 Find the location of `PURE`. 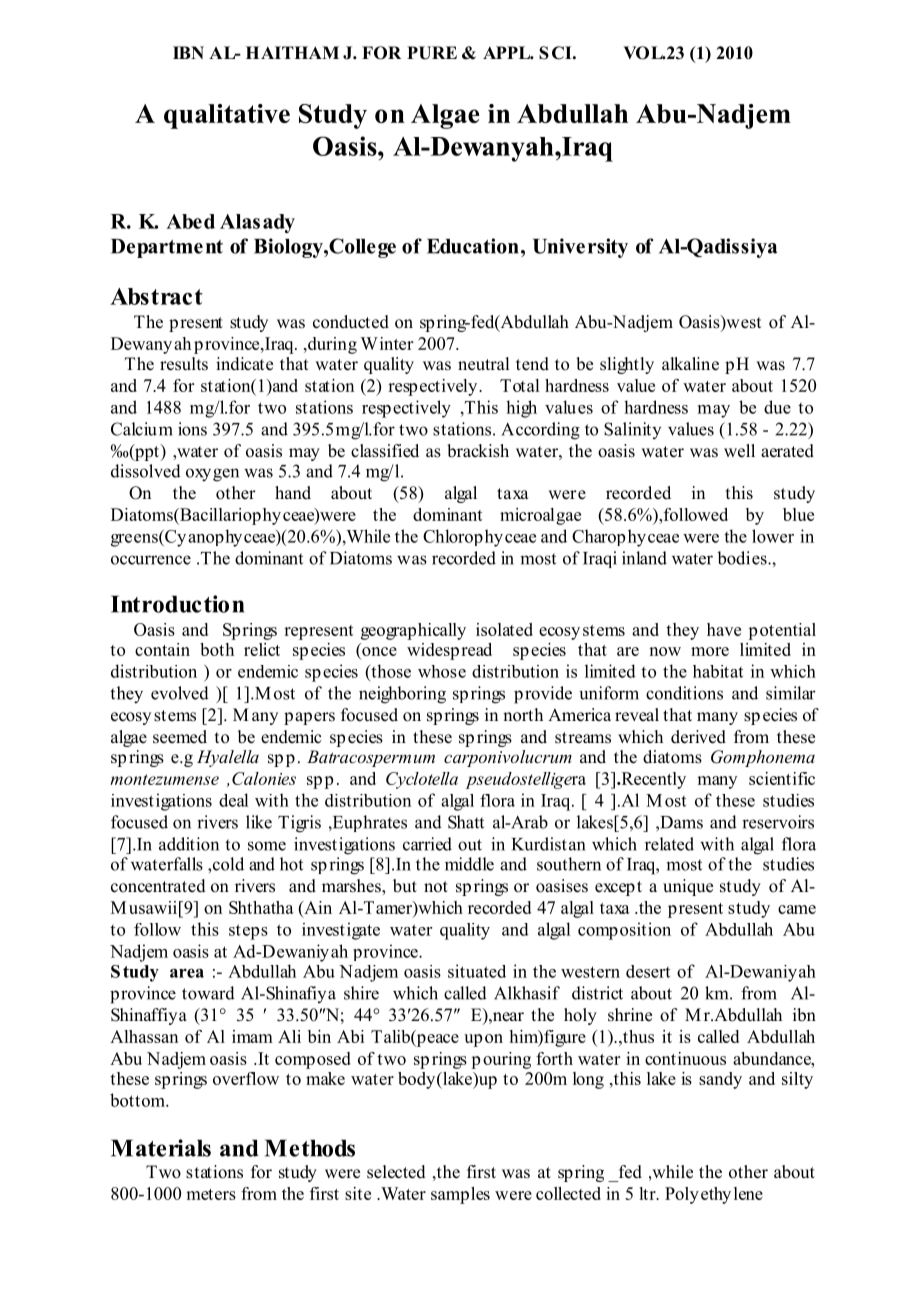

PURE is located at coordinates (432, 53).
